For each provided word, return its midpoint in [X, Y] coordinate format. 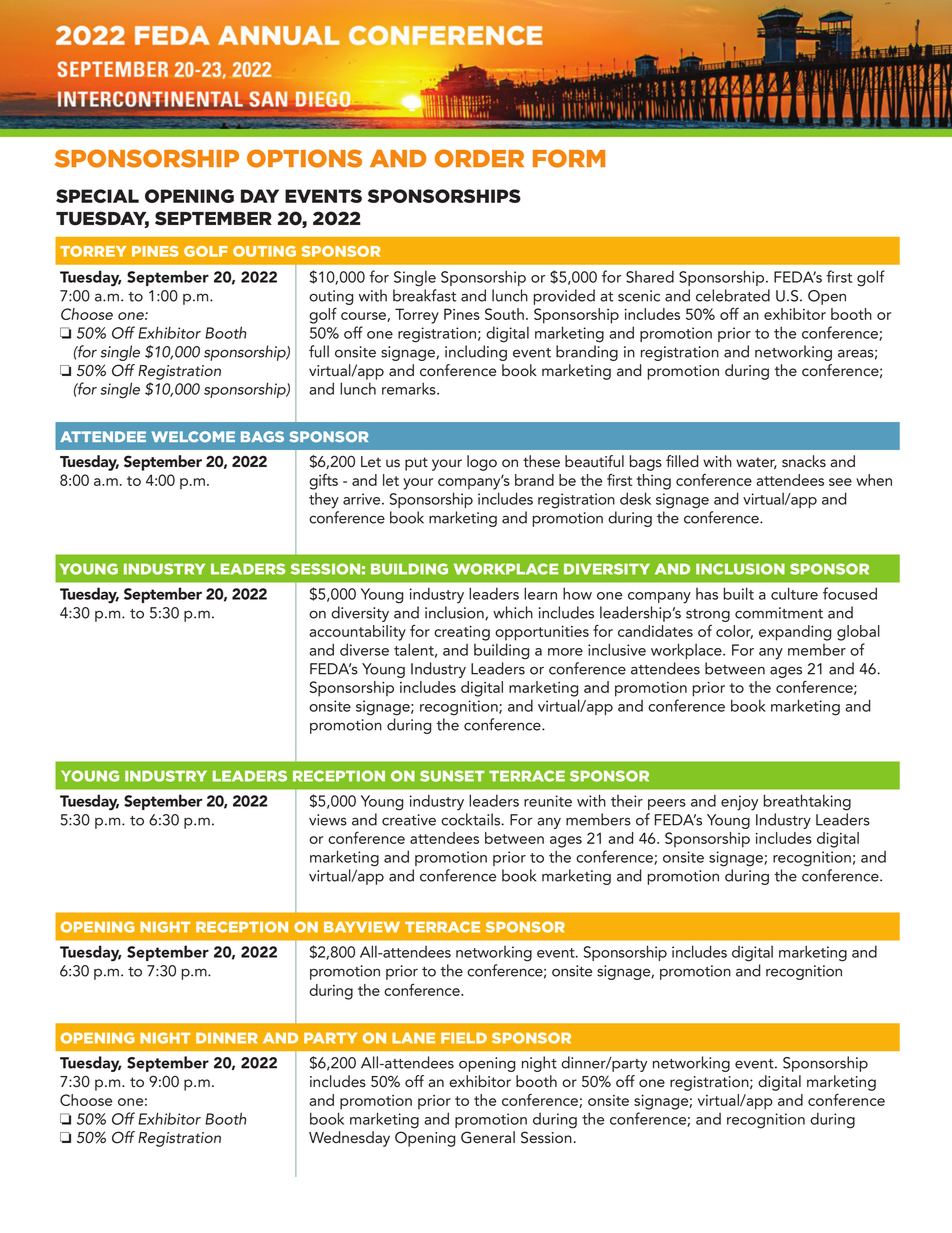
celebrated [733, 295]
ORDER [479, 158]
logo [482, 463]
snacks [804, 461]
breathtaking [807, 802]
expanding [795, 633]
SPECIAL [97, 196]
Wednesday [349, 1139]
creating [462, 633]
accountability [357, 633]
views [328, 820]
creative [409, 820]
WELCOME [193, 437]
